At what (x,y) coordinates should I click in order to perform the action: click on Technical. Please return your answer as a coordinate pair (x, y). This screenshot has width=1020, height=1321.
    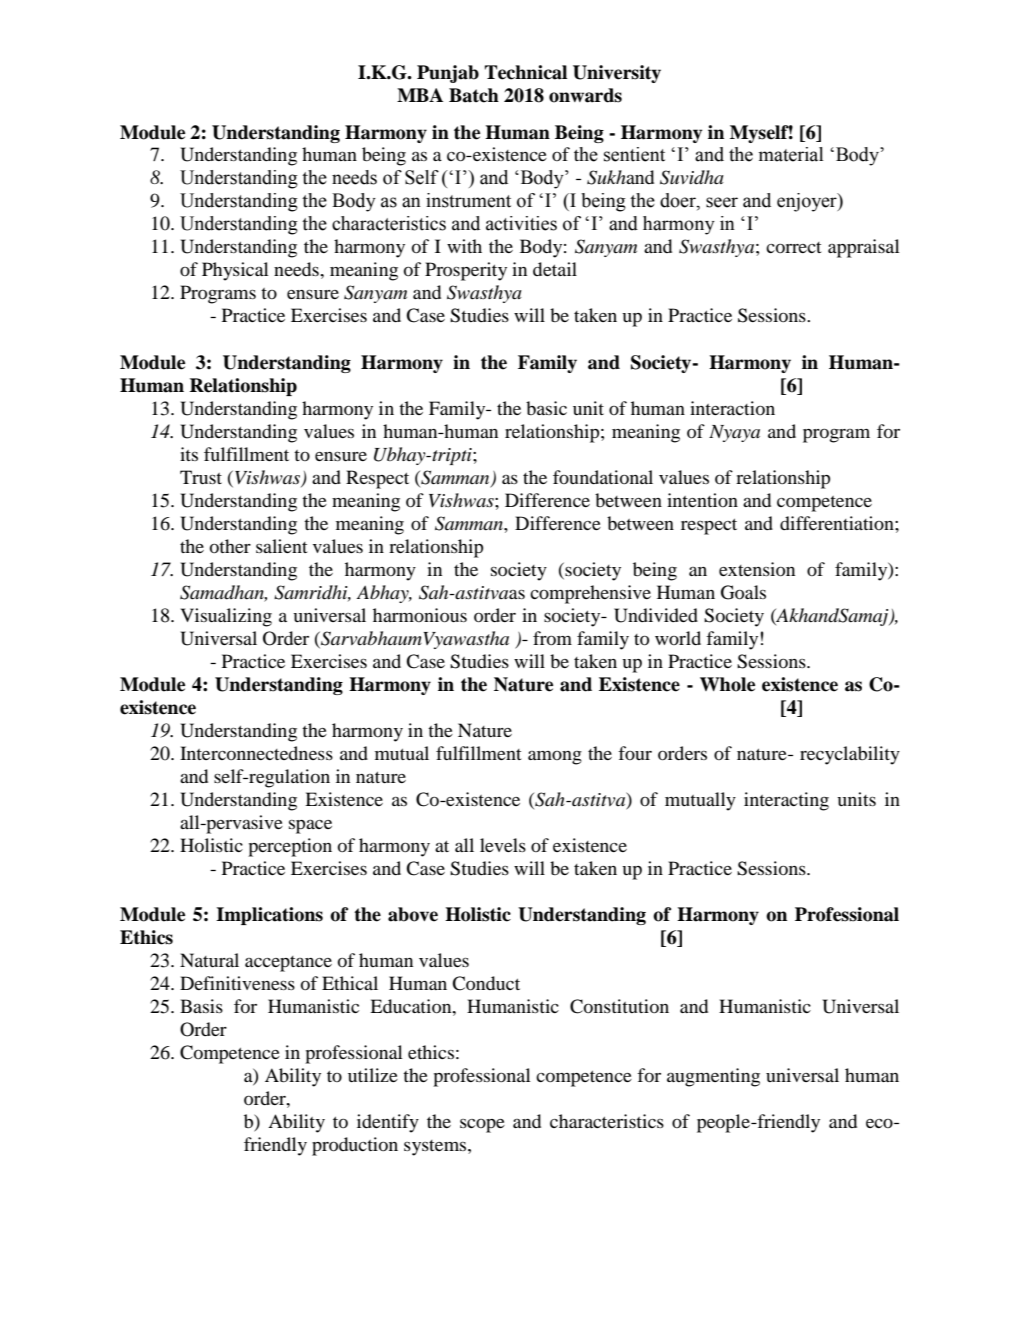
    Looking at the image, I should click on (526, 72).
